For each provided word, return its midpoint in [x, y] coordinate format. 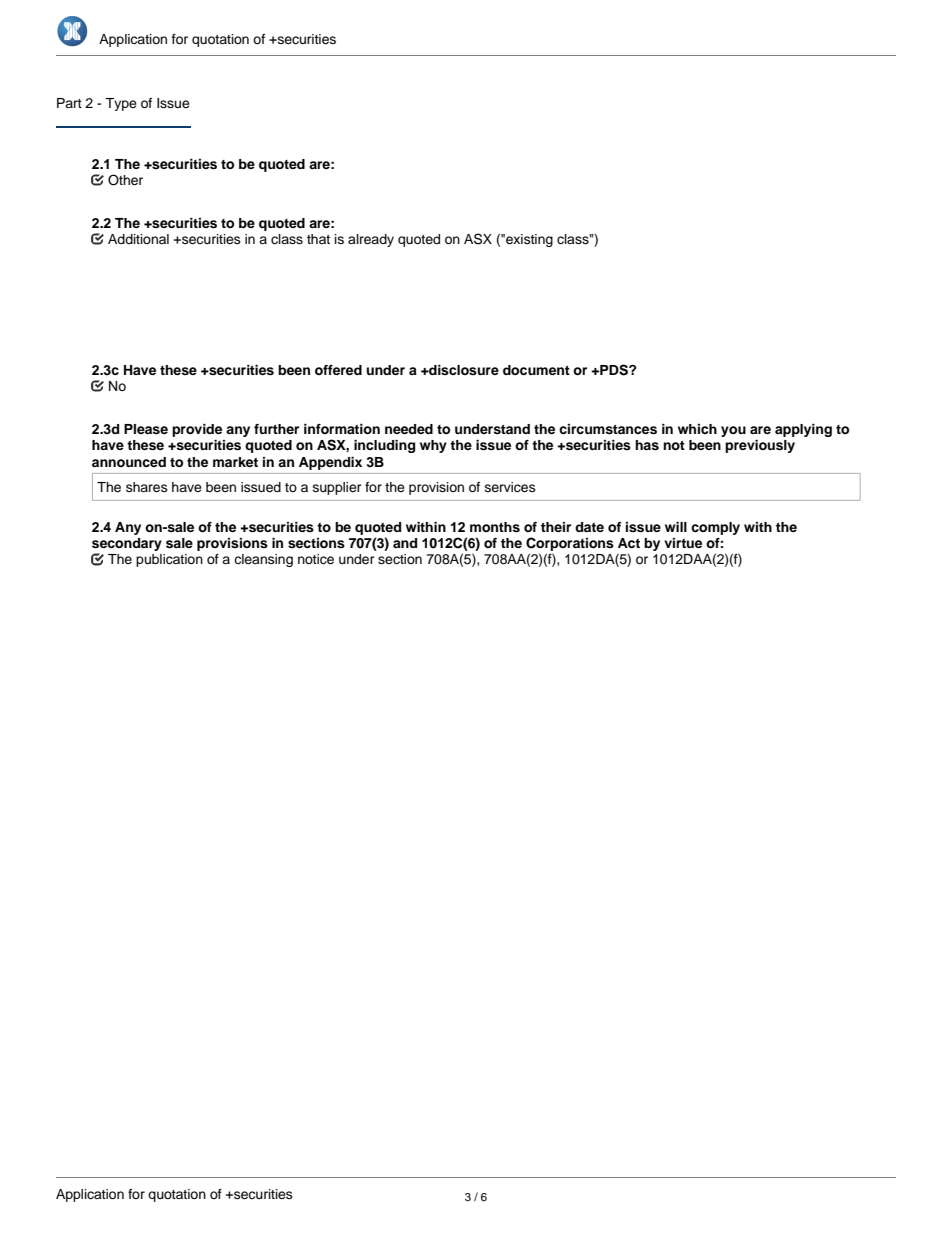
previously [760, 446]
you [733, 431]
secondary [127, 546]
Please [146, 429]
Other [125, 180]
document [536, 370]
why [433, 446]
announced [129, 462]
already [371, 240]
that [318, 239]
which [697, 429]
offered [338, 370]
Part [69, 103]
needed [409, 429]
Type [121, 104]
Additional [138, 239]
